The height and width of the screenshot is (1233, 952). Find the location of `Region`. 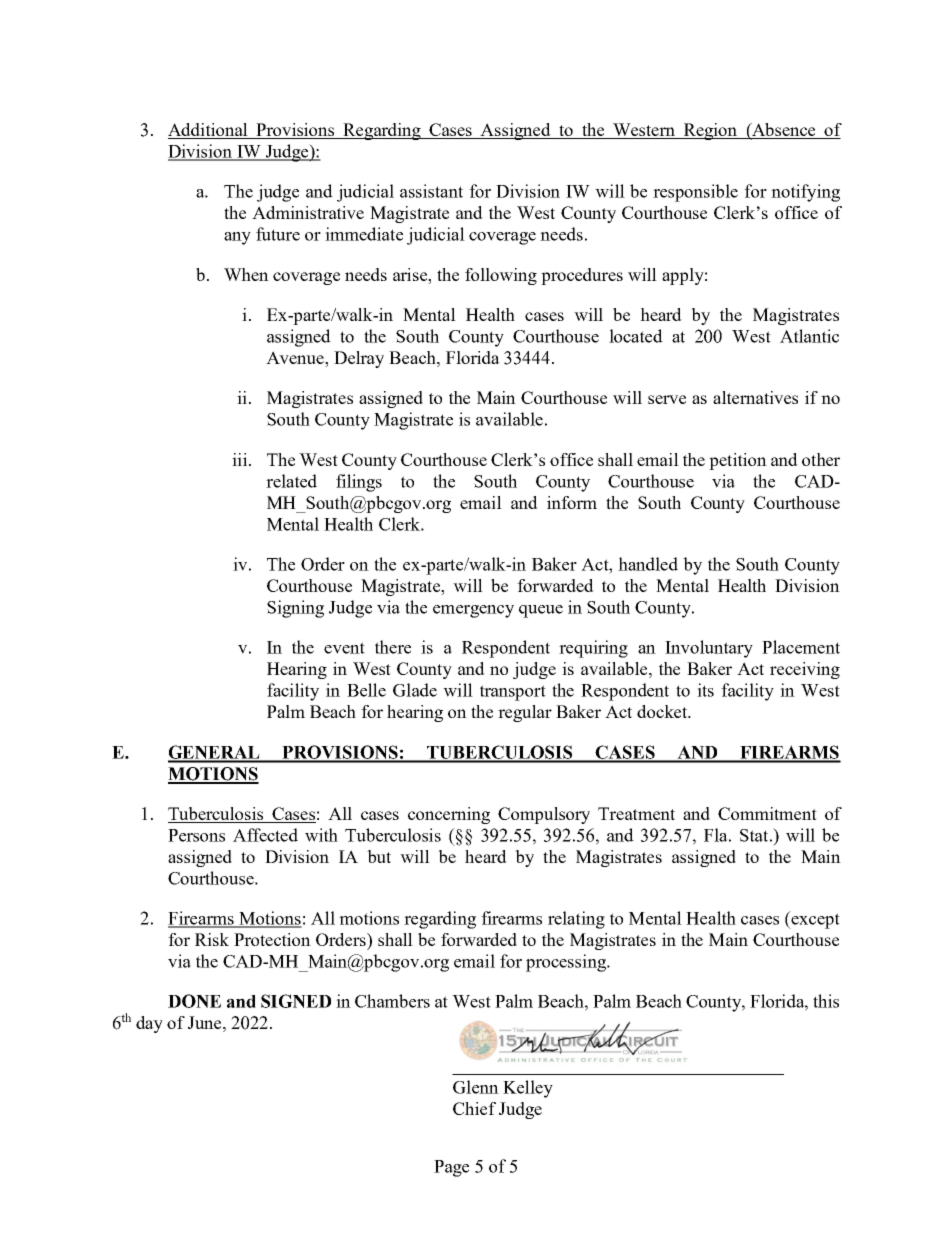

Region is located at coordinates (710, 131).
